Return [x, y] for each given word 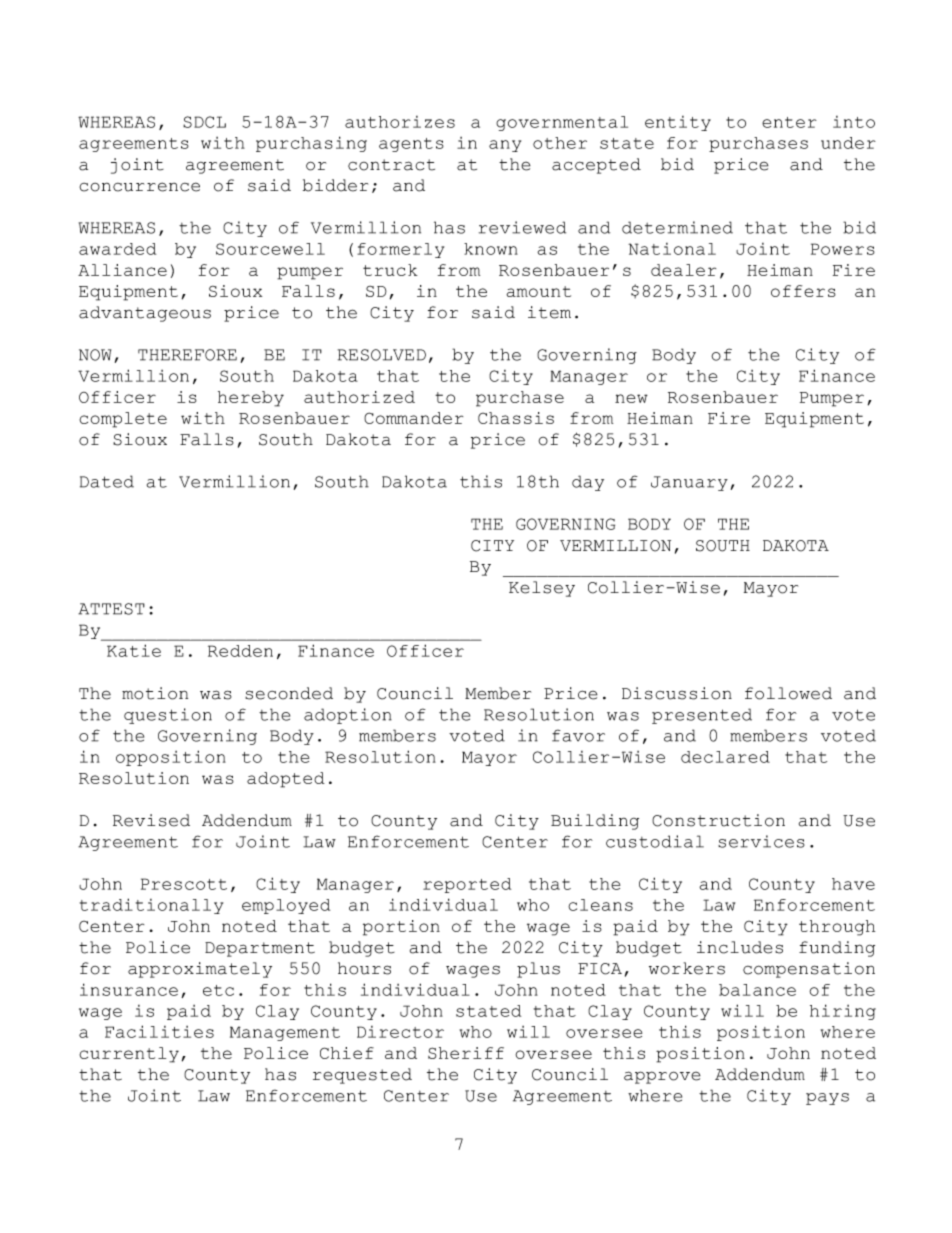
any [505, 146]
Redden [240, 651]
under [848, 143]
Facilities [159, 1031]
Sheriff [466, 1053]
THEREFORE [187, 355]
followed [788, 693]
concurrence [139, 187]
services [761, 841]
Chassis [516, 418]
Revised [151, 820]
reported [467, 885]
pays [827, 1099]
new [631, 398]
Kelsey [542, 589]
